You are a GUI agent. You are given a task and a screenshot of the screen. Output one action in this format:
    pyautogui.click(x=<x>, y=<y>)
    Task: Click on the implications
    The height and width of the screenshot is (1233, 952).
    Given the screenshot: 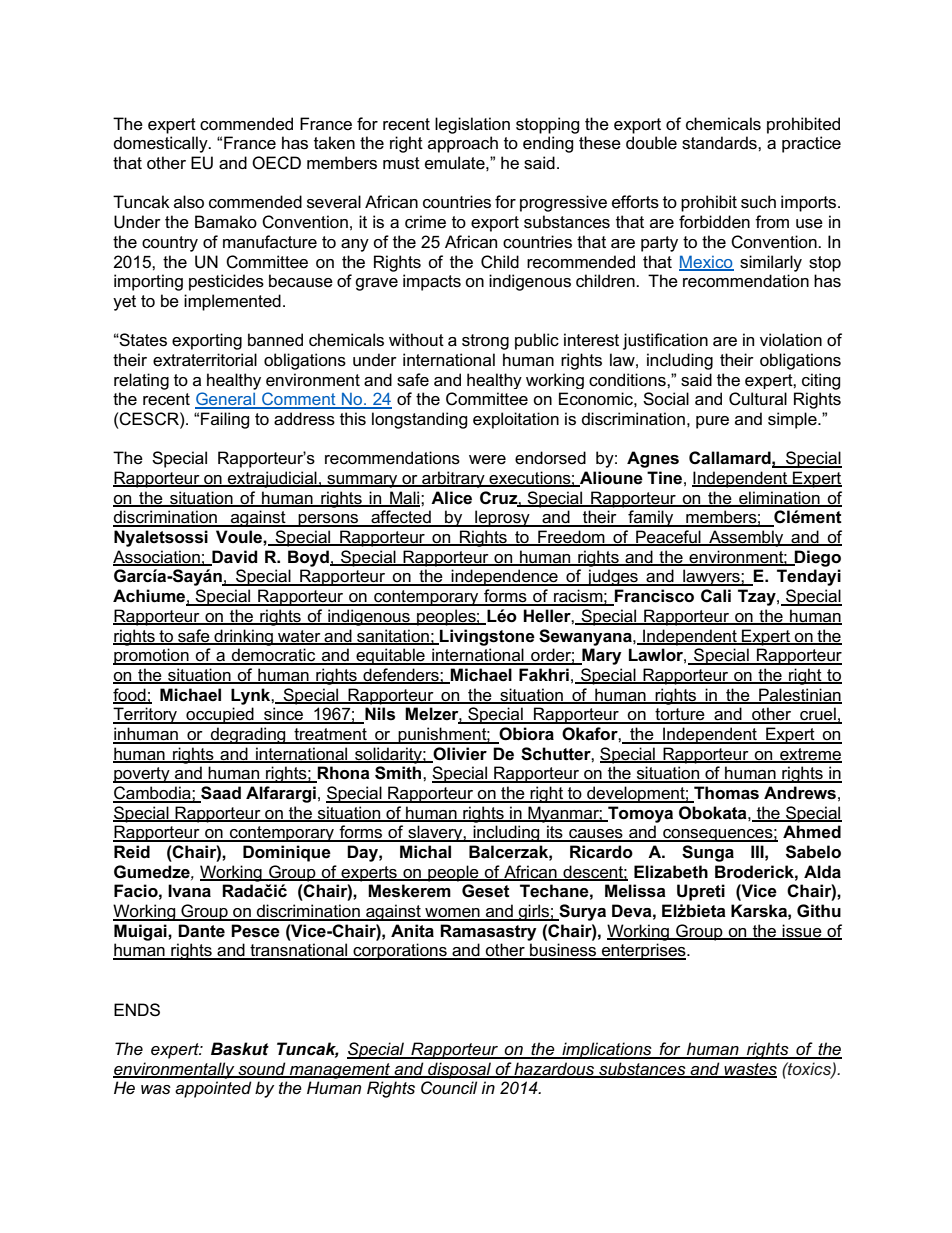 What is the action you would take?
    pyautogui.click(x=607, y=1050)
